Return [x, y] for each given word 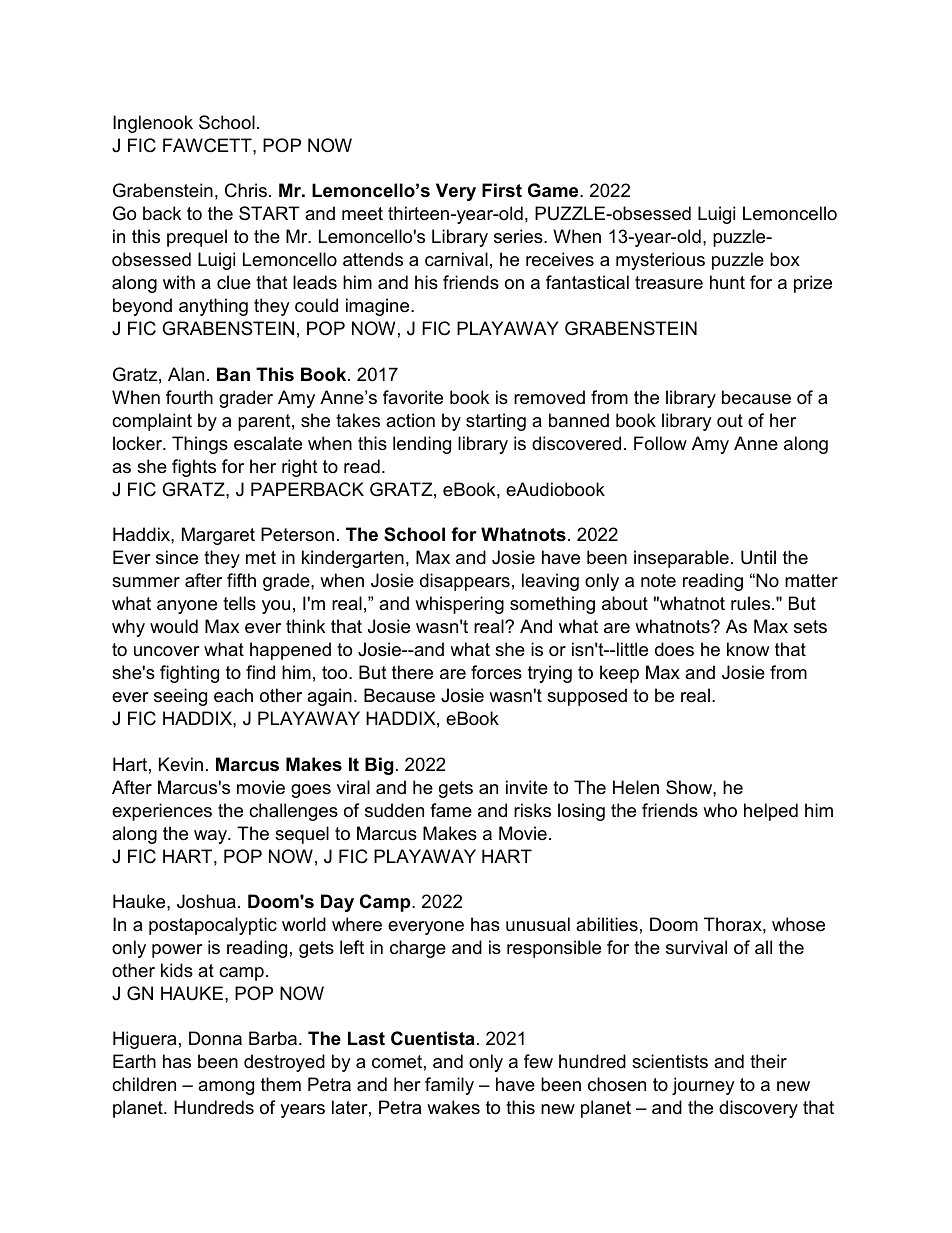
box [785, 259]
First [502, 190]
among [226, 1088]
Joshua [206, 901]
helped [771, 812]
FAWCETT [208, 145]
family [449, 1086]
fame [451, 810]
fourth [189, 397]
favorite [413, 397]
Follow [660, 443]
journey [703, 1086]
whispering [459, 605]
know [748, 649]
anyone [187, 607]
